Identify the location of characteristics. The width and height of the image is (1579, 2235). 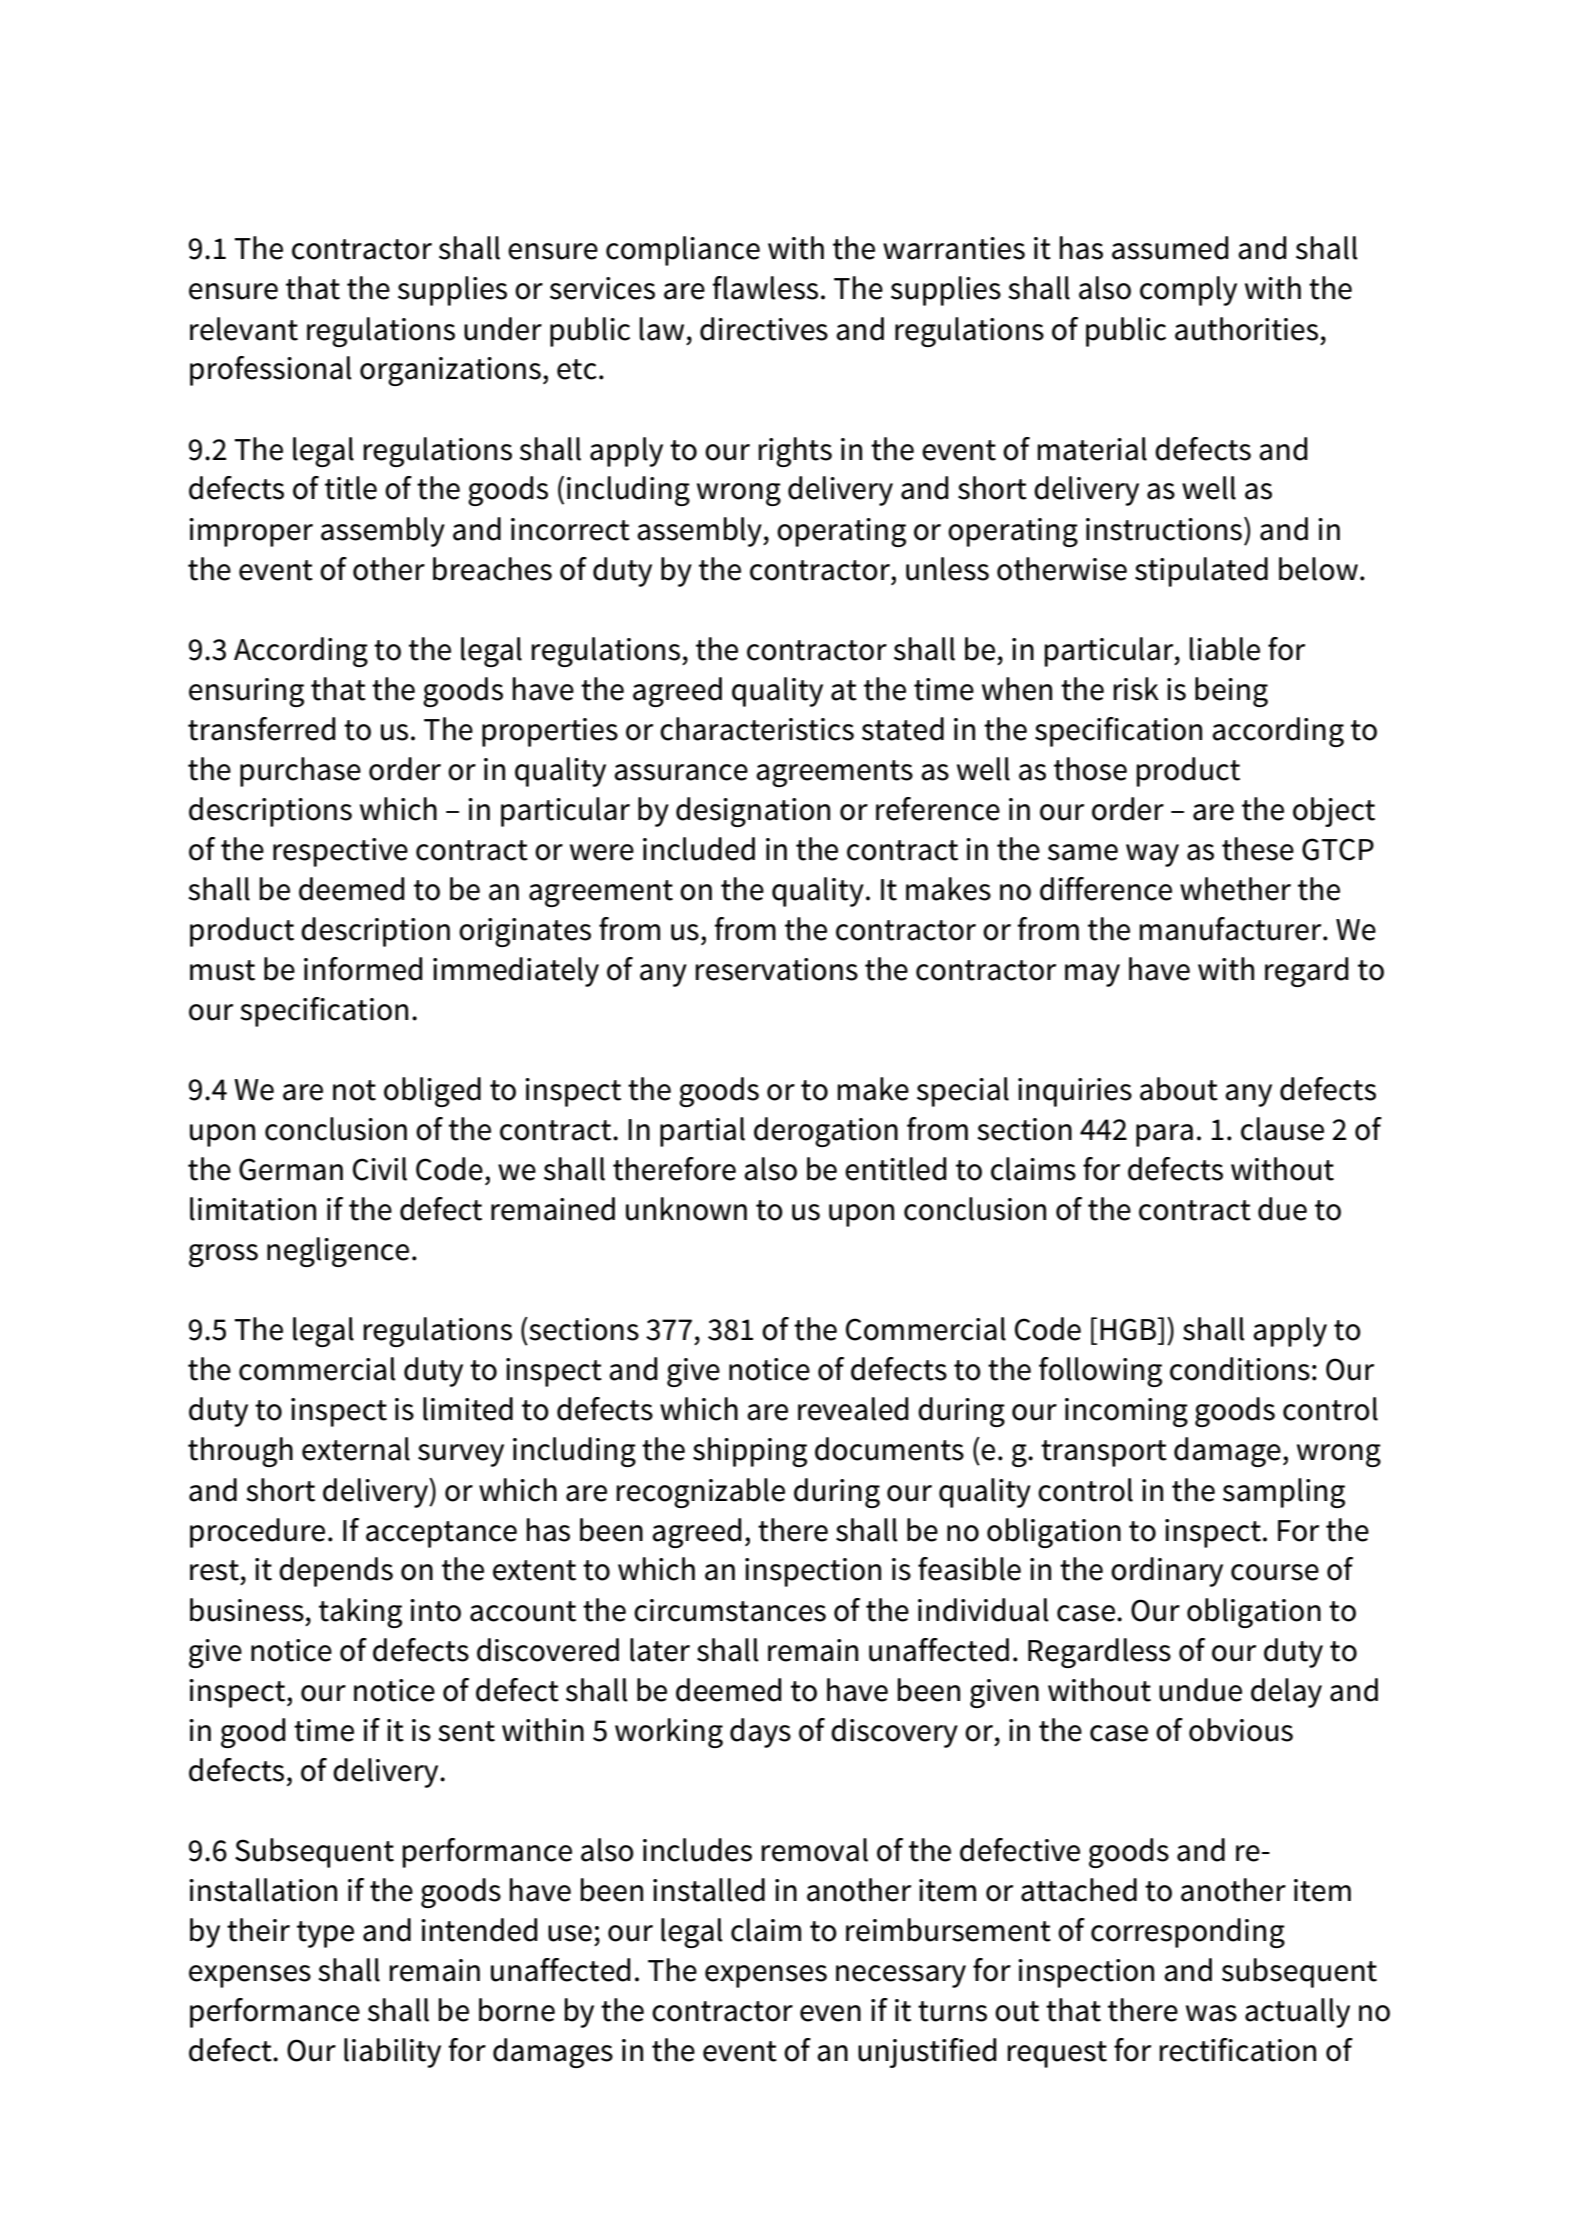
(757, 729).
